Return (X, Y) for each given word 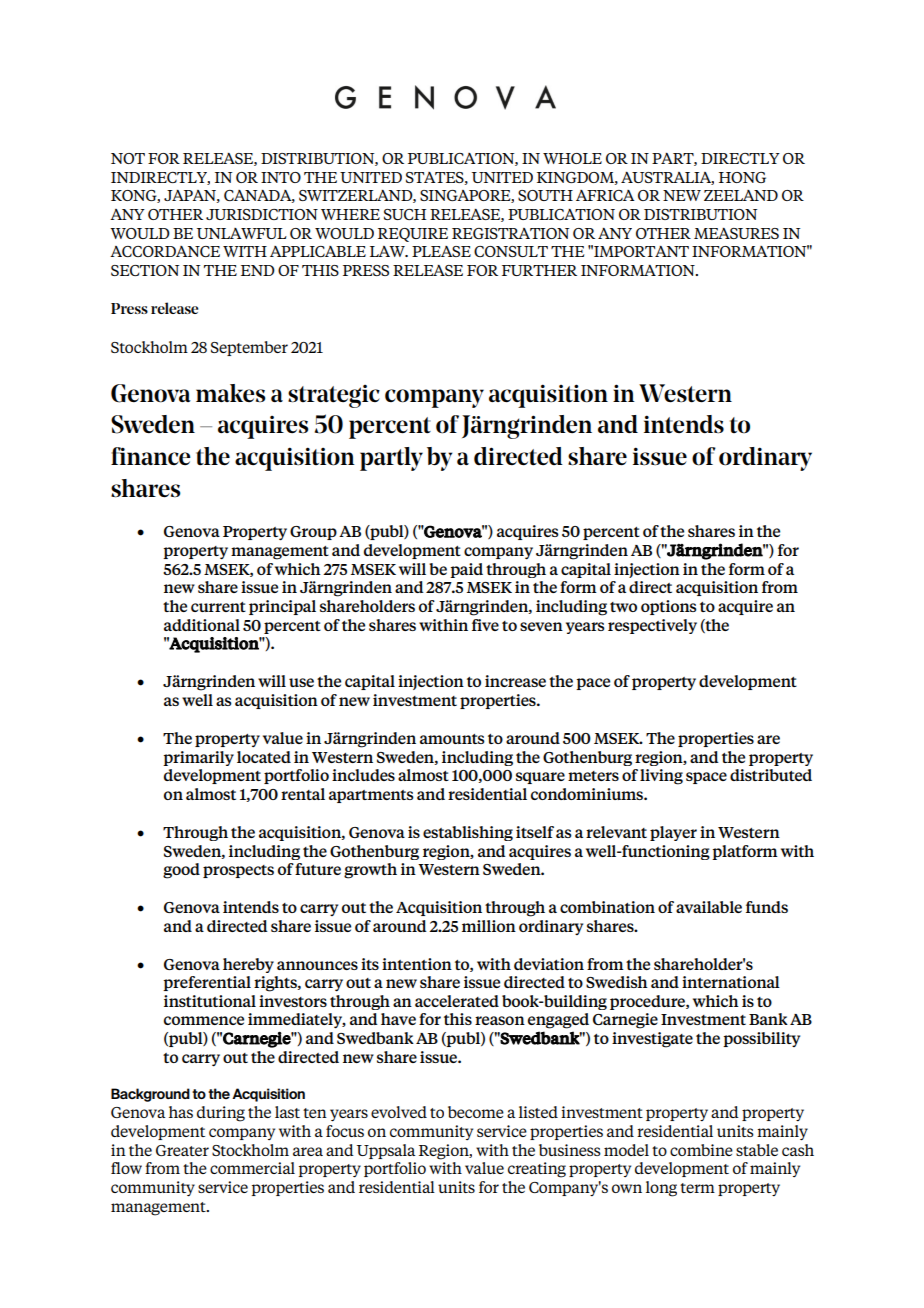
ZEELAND (741, 195)
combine (701, 1150)
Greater (182, 1150)
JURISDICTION (262, 214)
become (476, 1112)
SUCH (405, 214)
